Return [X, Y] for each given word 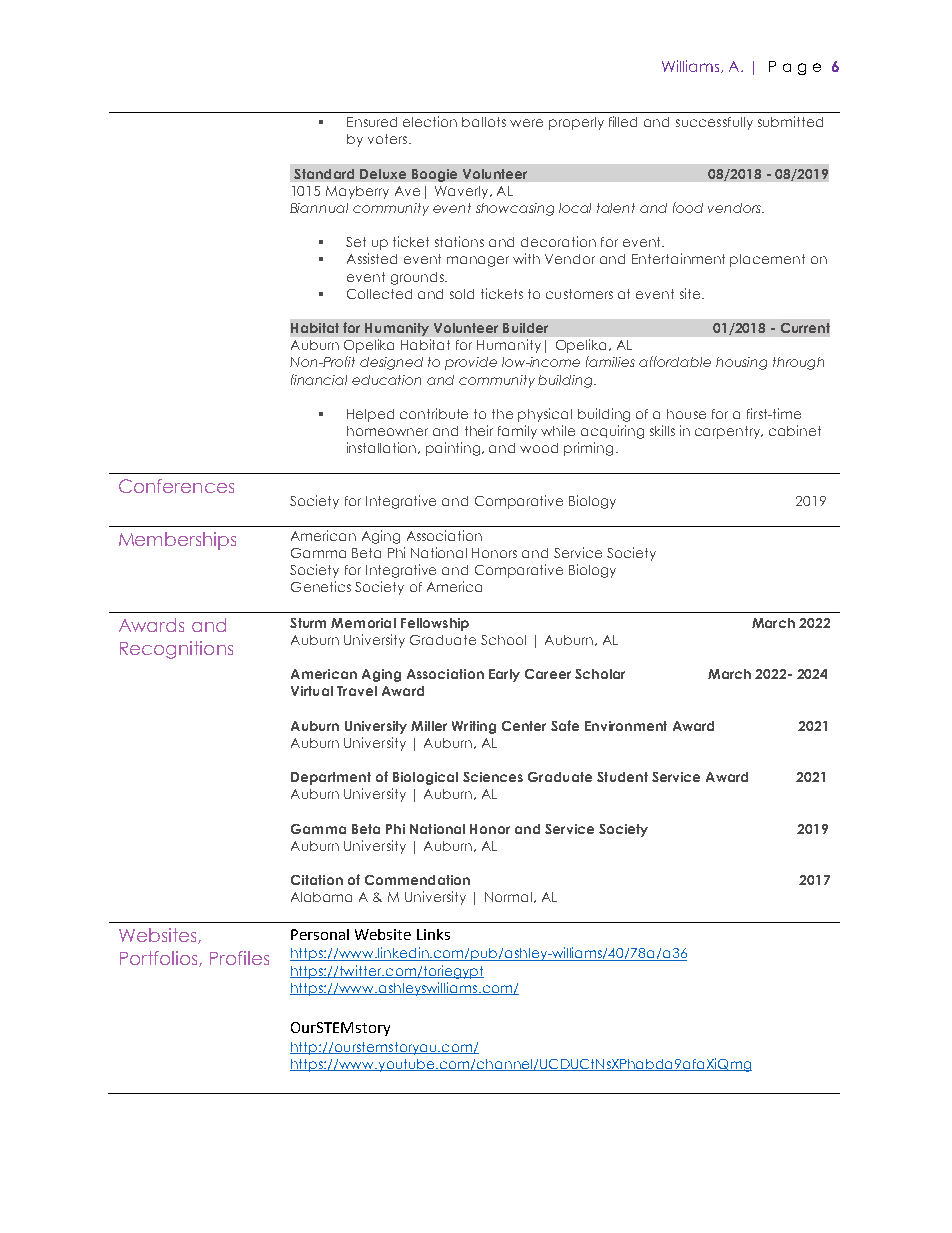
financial [319, 379]
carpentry [729, 432]
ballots [484, 122]
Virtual [312, 691]
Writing [474, 727]
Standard [324, 174]
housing [741, 363]
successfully [714, 123]
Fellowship [435, 624]
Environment [626, 726]
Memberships [177, 541]
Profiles [239, 958]
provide [471, 363]
